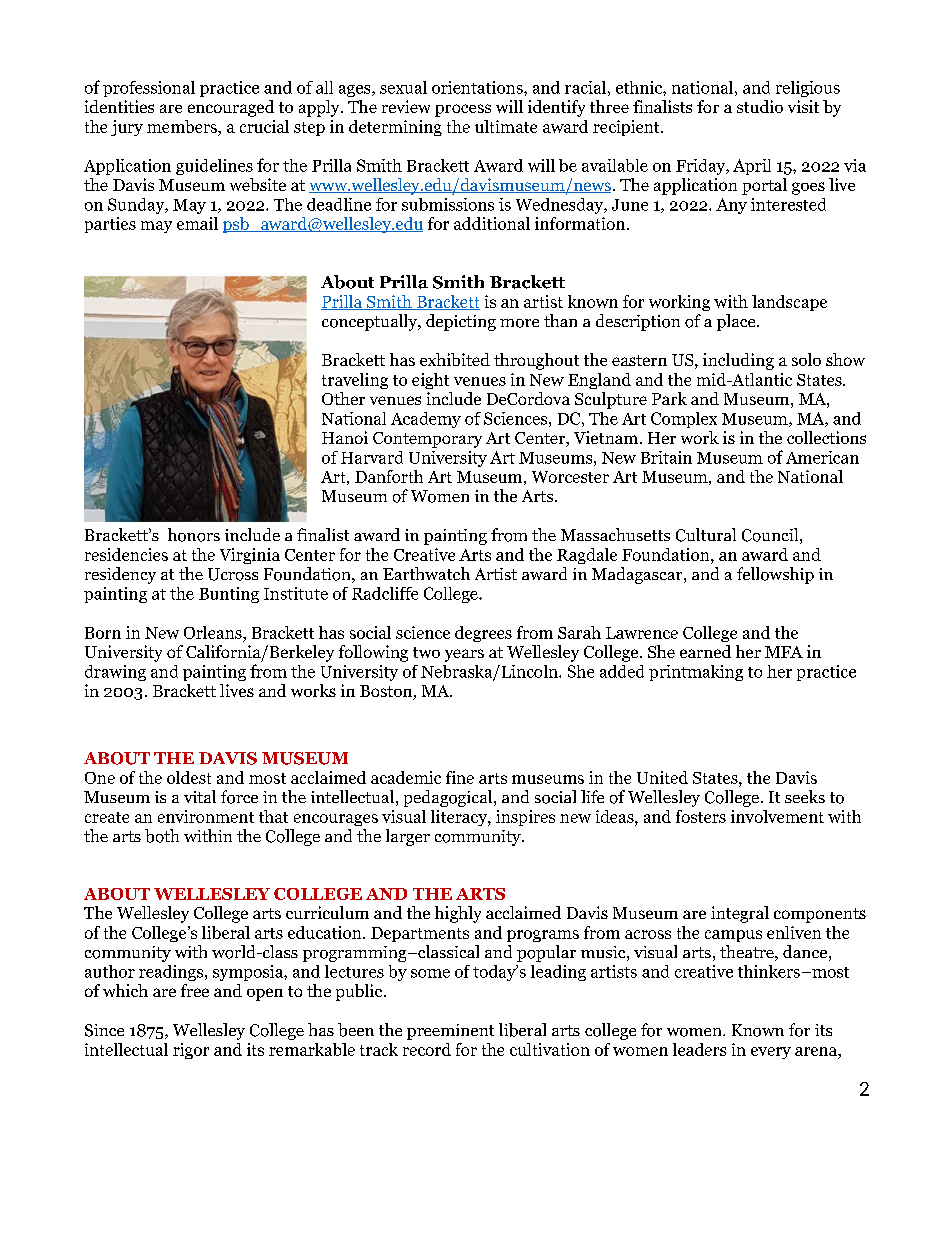  Describe the element at coordinates (775, 575) in the screenshot. I see `fellowship` at that location.
